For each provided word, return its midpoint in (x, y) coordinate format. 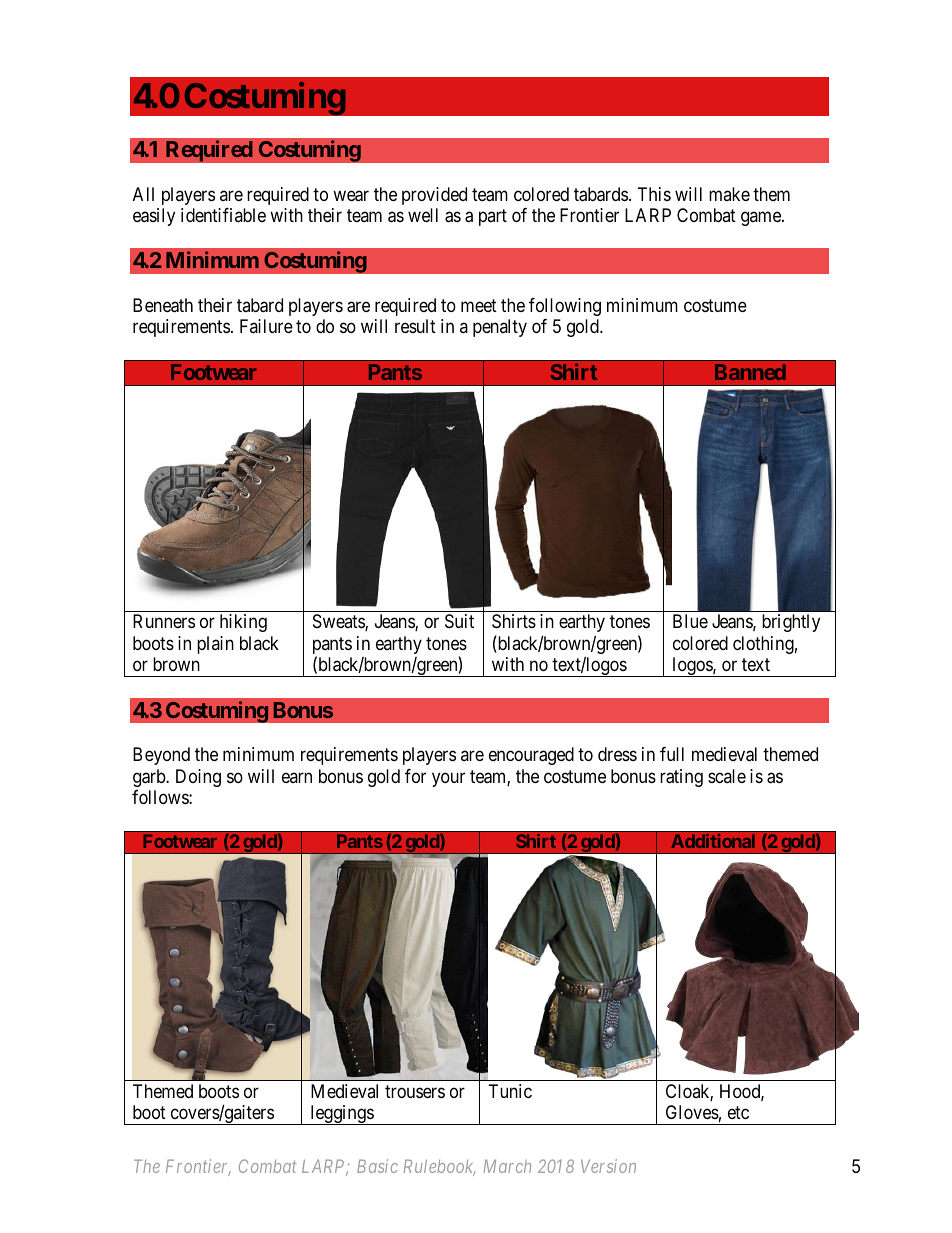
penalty (500, 328)
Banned (750, 372)
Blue (690, 621)
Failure (266, 326)
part (493, 218)
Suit (459, 621)
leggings (341, 1115)
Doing (198, 778)
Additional (713, 841)
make (729, 194)
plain (215, 645)
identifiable (223, 215)
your (448, 779)
